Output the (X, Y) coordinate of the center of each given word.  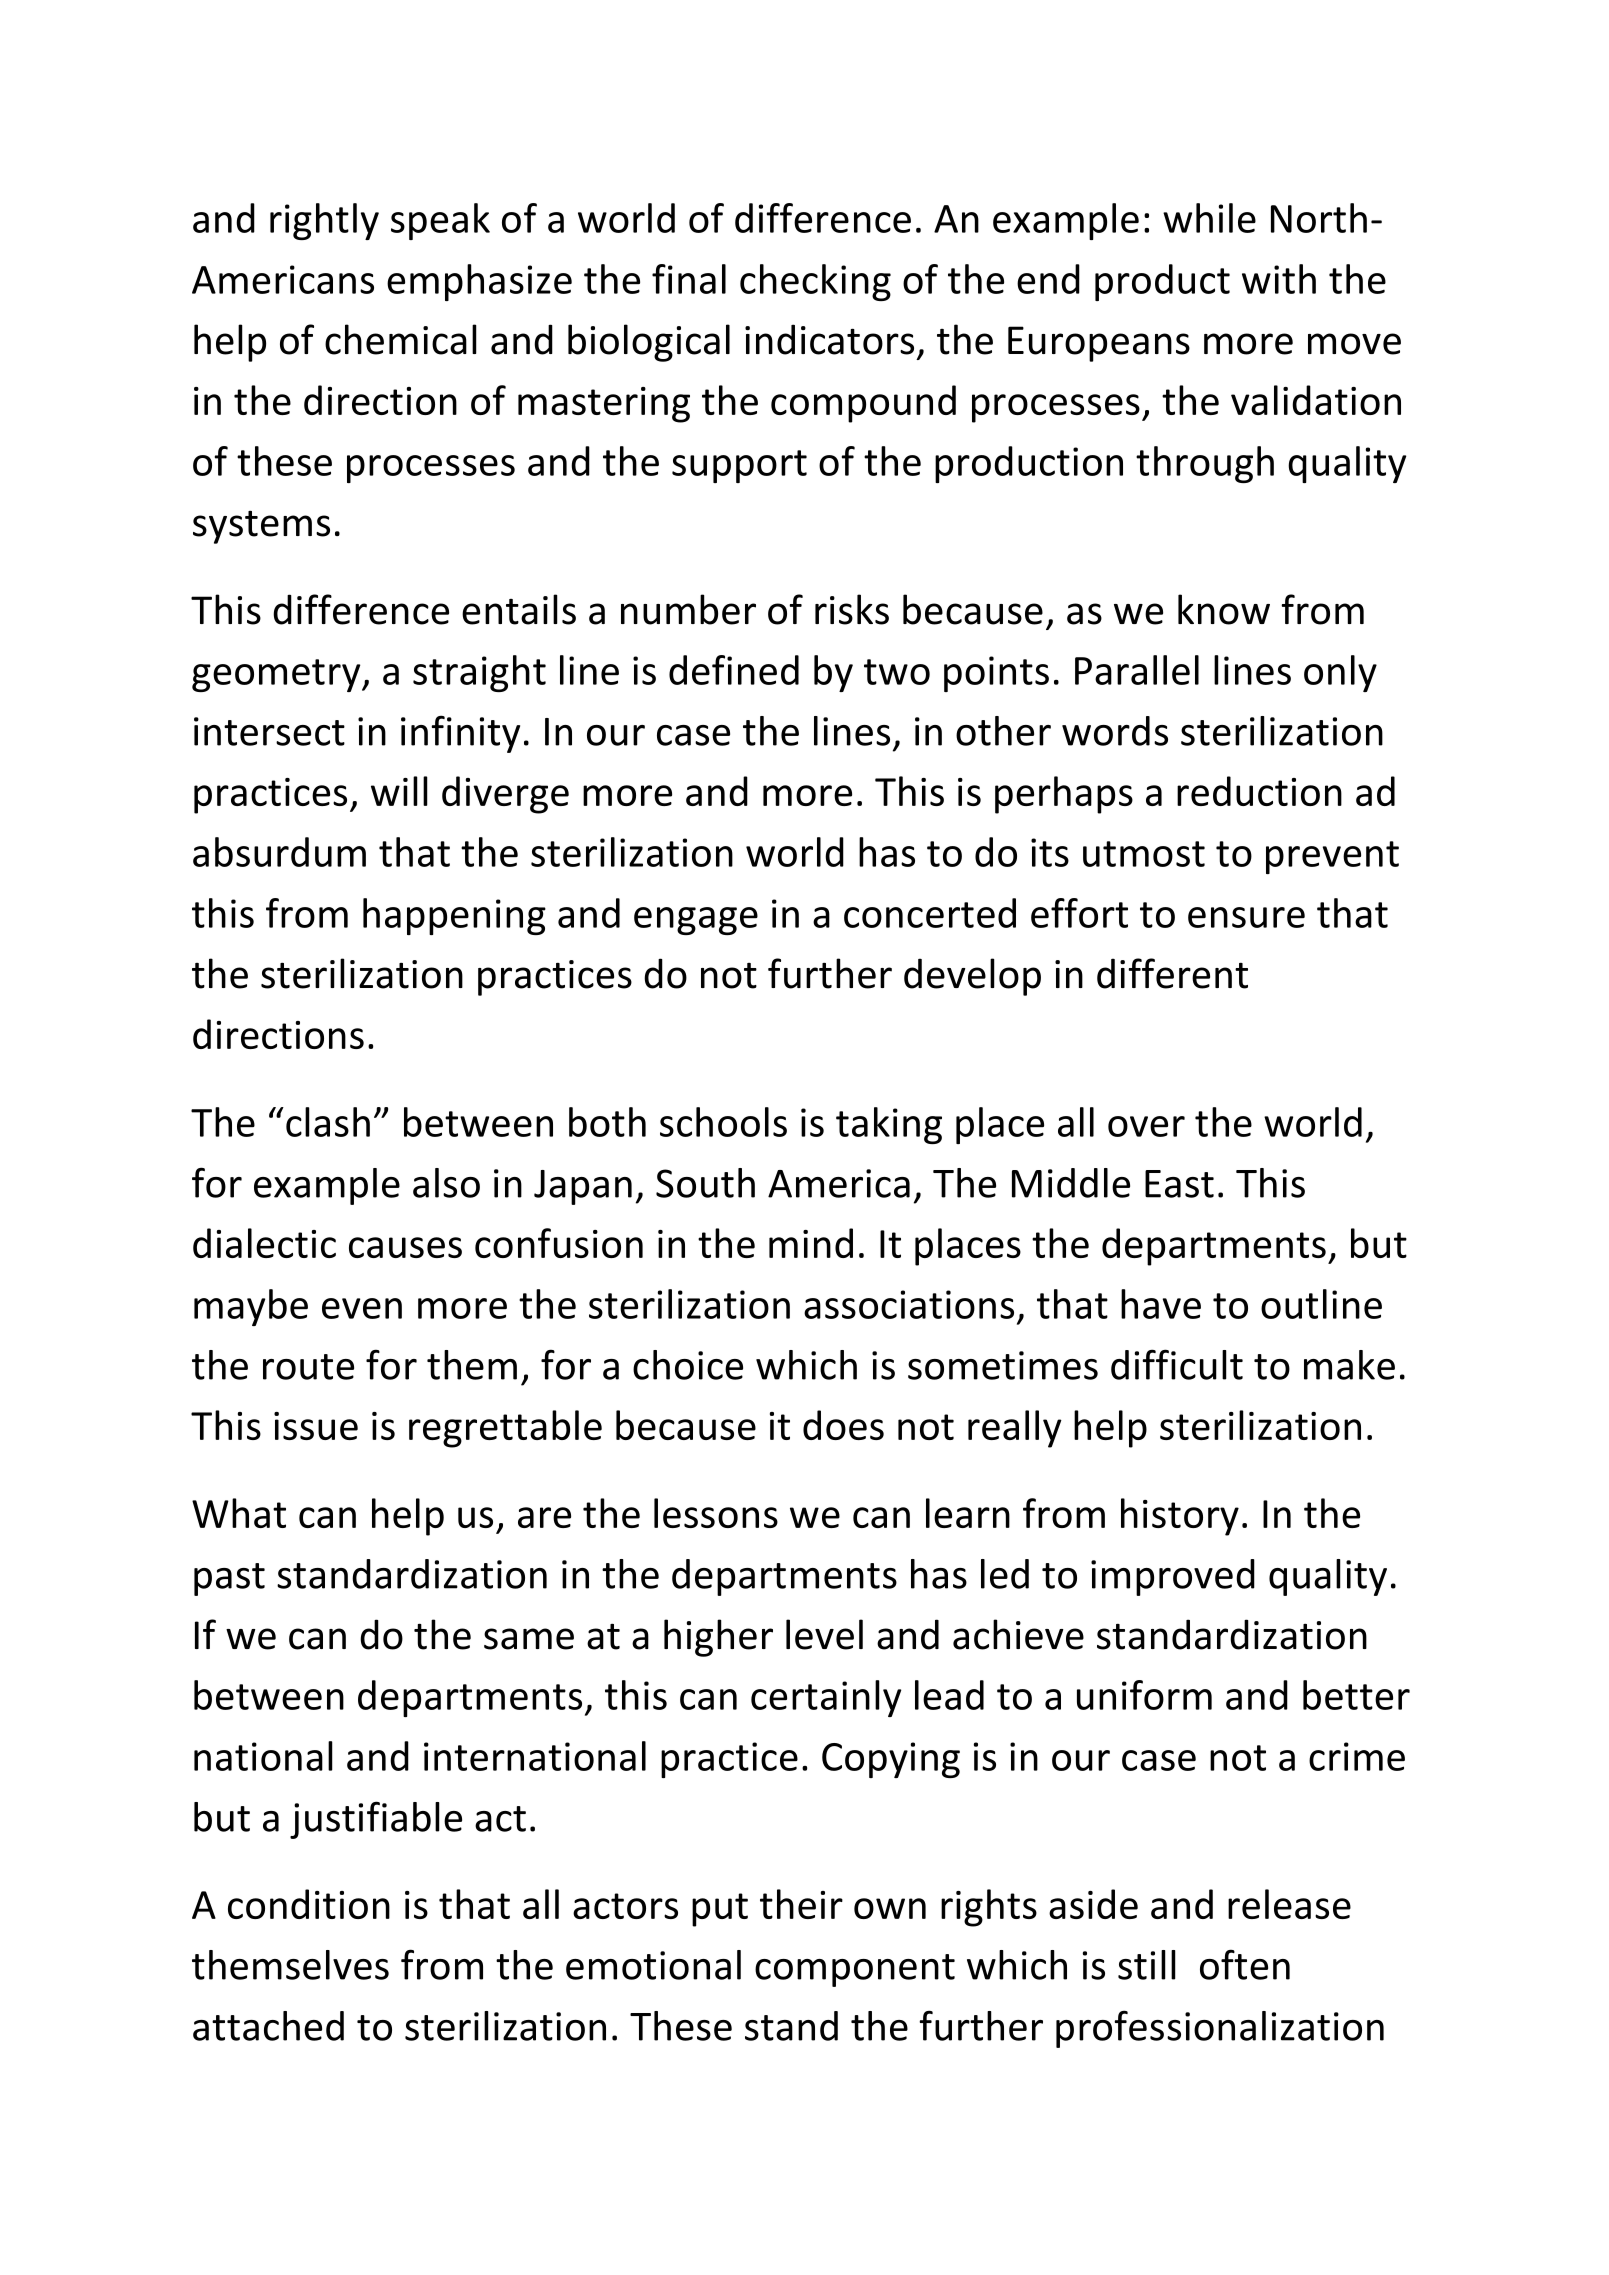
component (855, 1970)
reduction (1259, 791)
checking (815, 282)
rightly (324, 221)
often (1245, 1964)
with (1279, 279)
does (843, 1425)
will (399, 791)
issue (316, 1426)
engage (696, 921)
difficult (1177, 1364)
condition (309, 1904)
